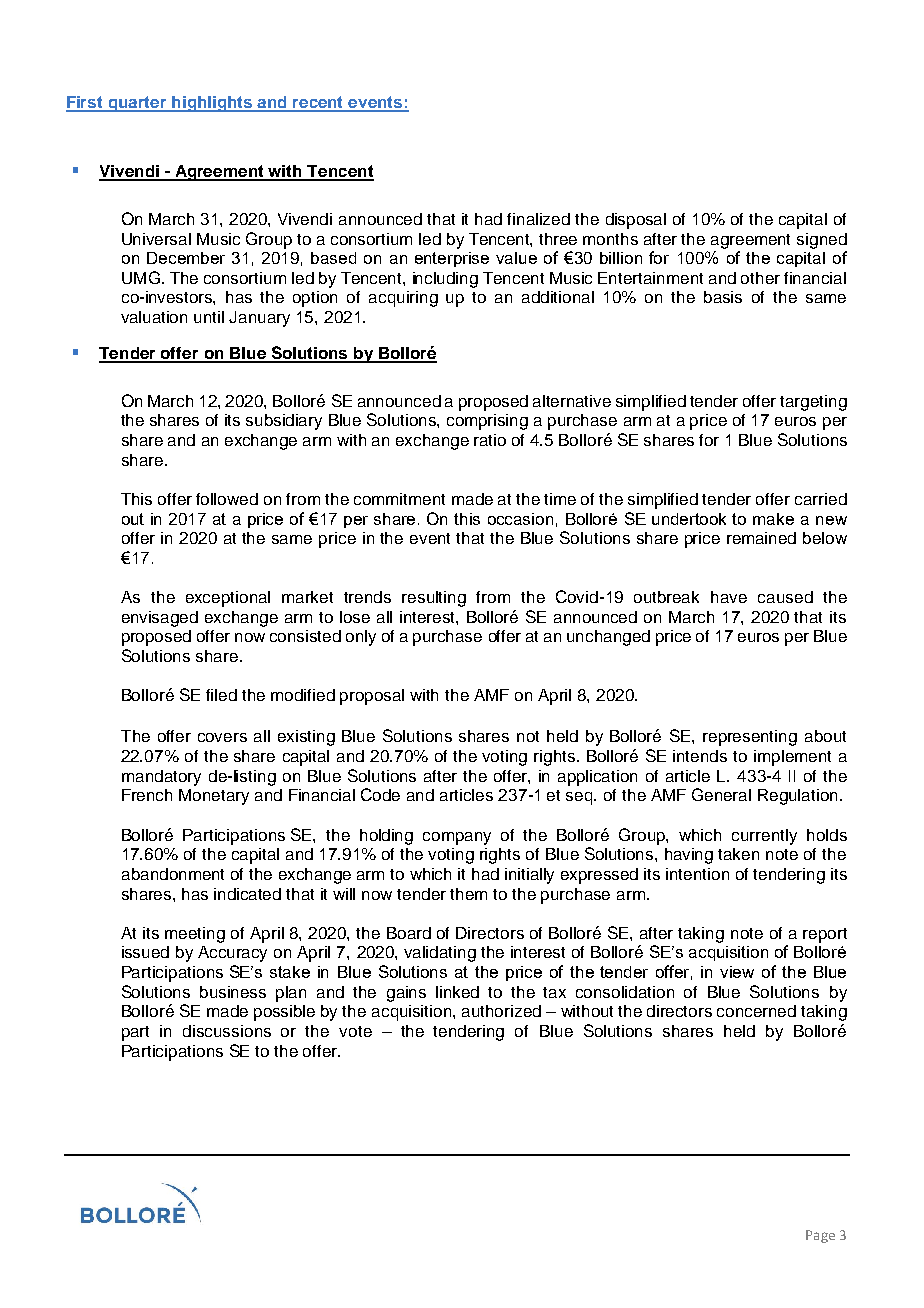 This document has height=1308, width=924. I want to click on Page, so click(820, 1236).
